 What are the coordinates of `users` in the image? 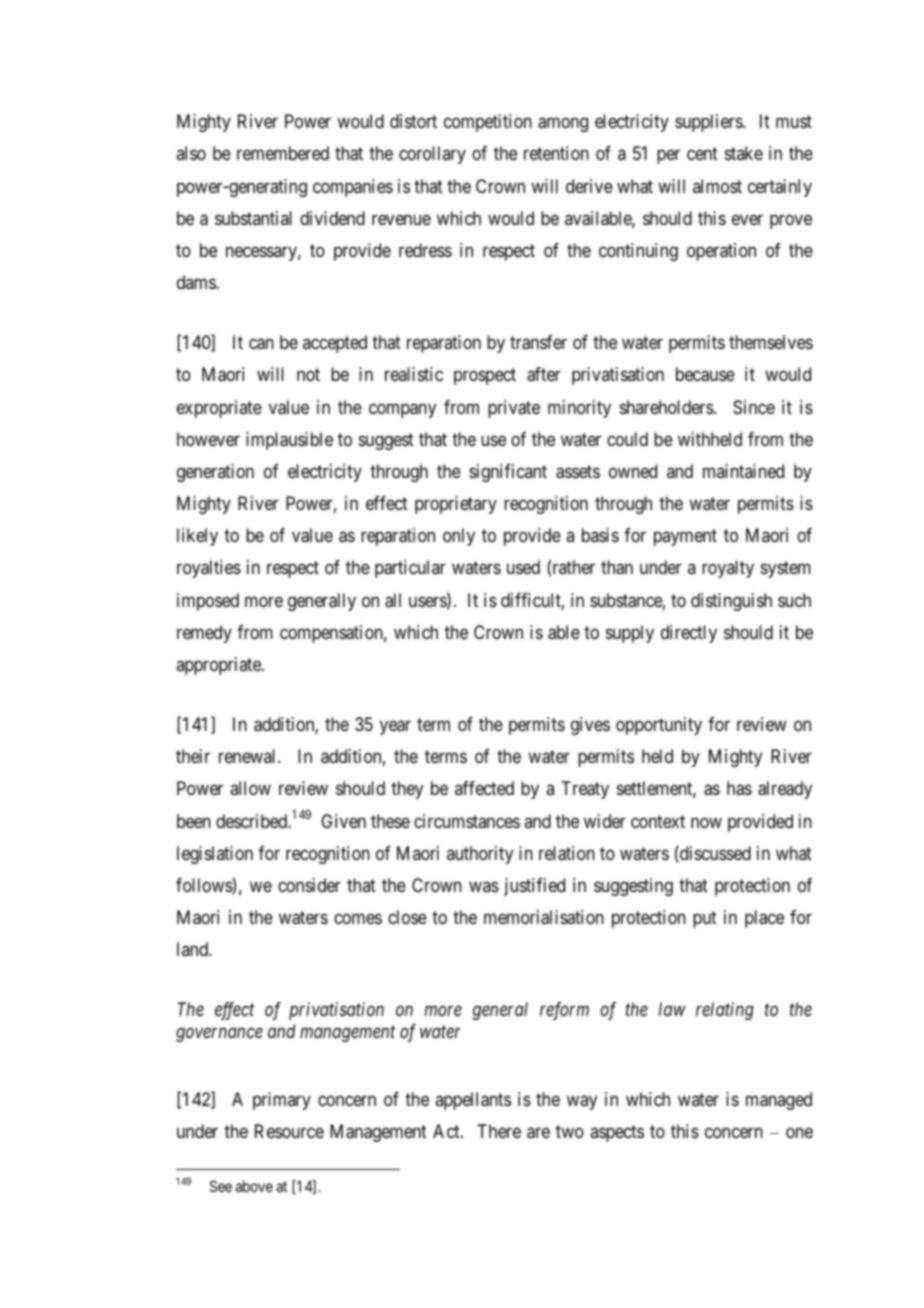 It's located at (428, 603).
